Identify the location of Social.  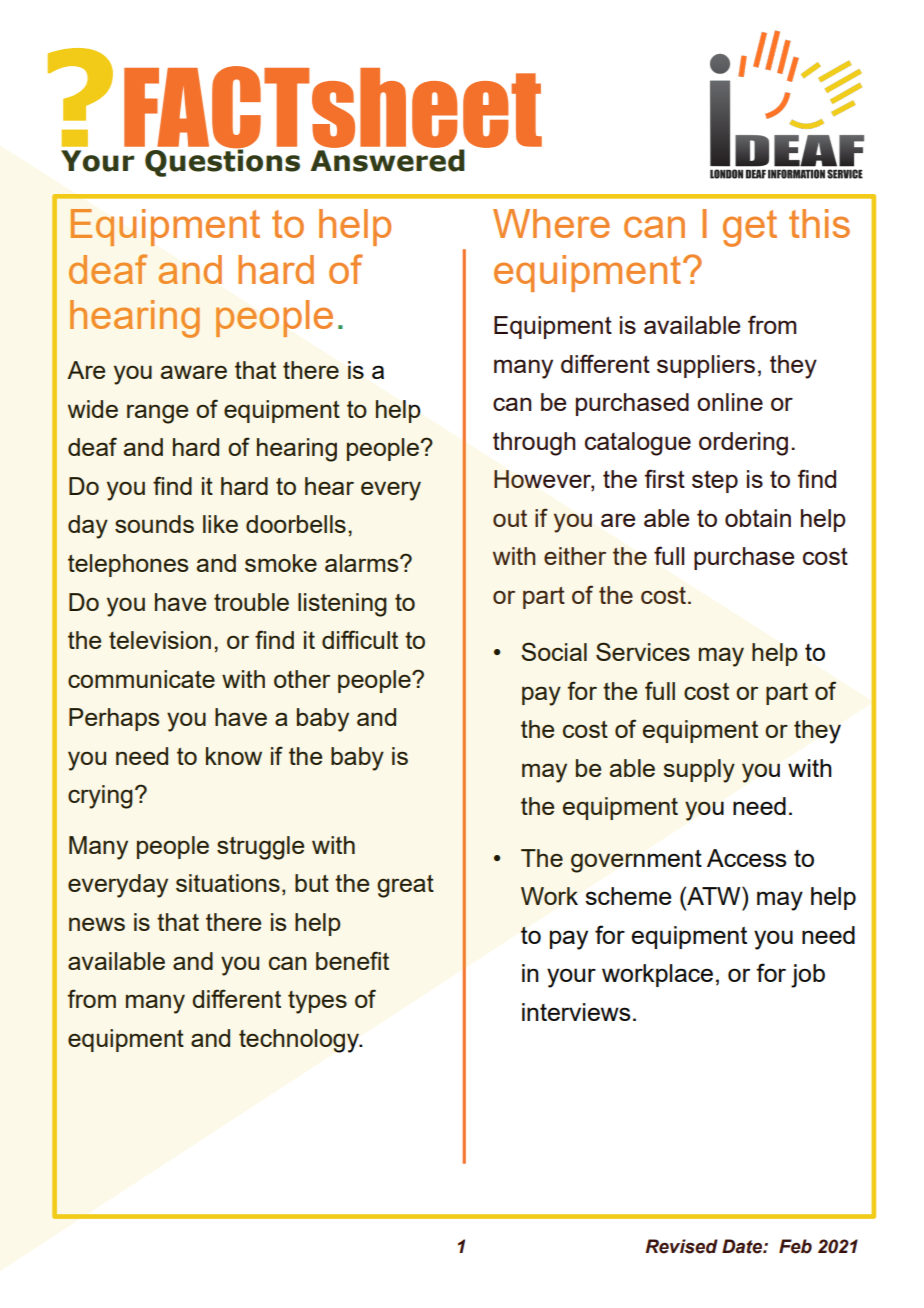
(554, 651).
